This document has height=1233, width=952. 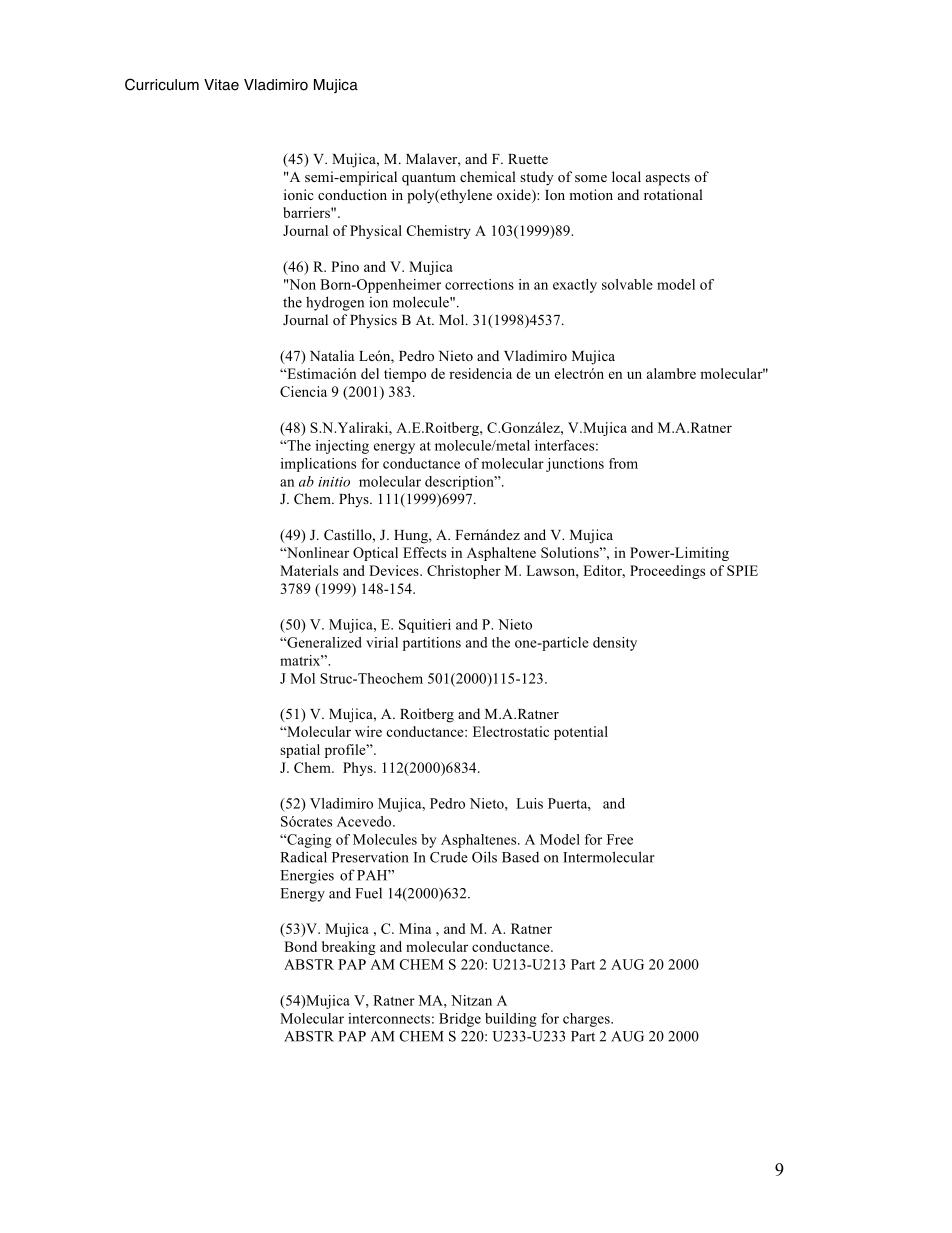 What do you see at coordinates (303, 391) in the document?
I see `Ciencia` at bounding box center [303, 391].
